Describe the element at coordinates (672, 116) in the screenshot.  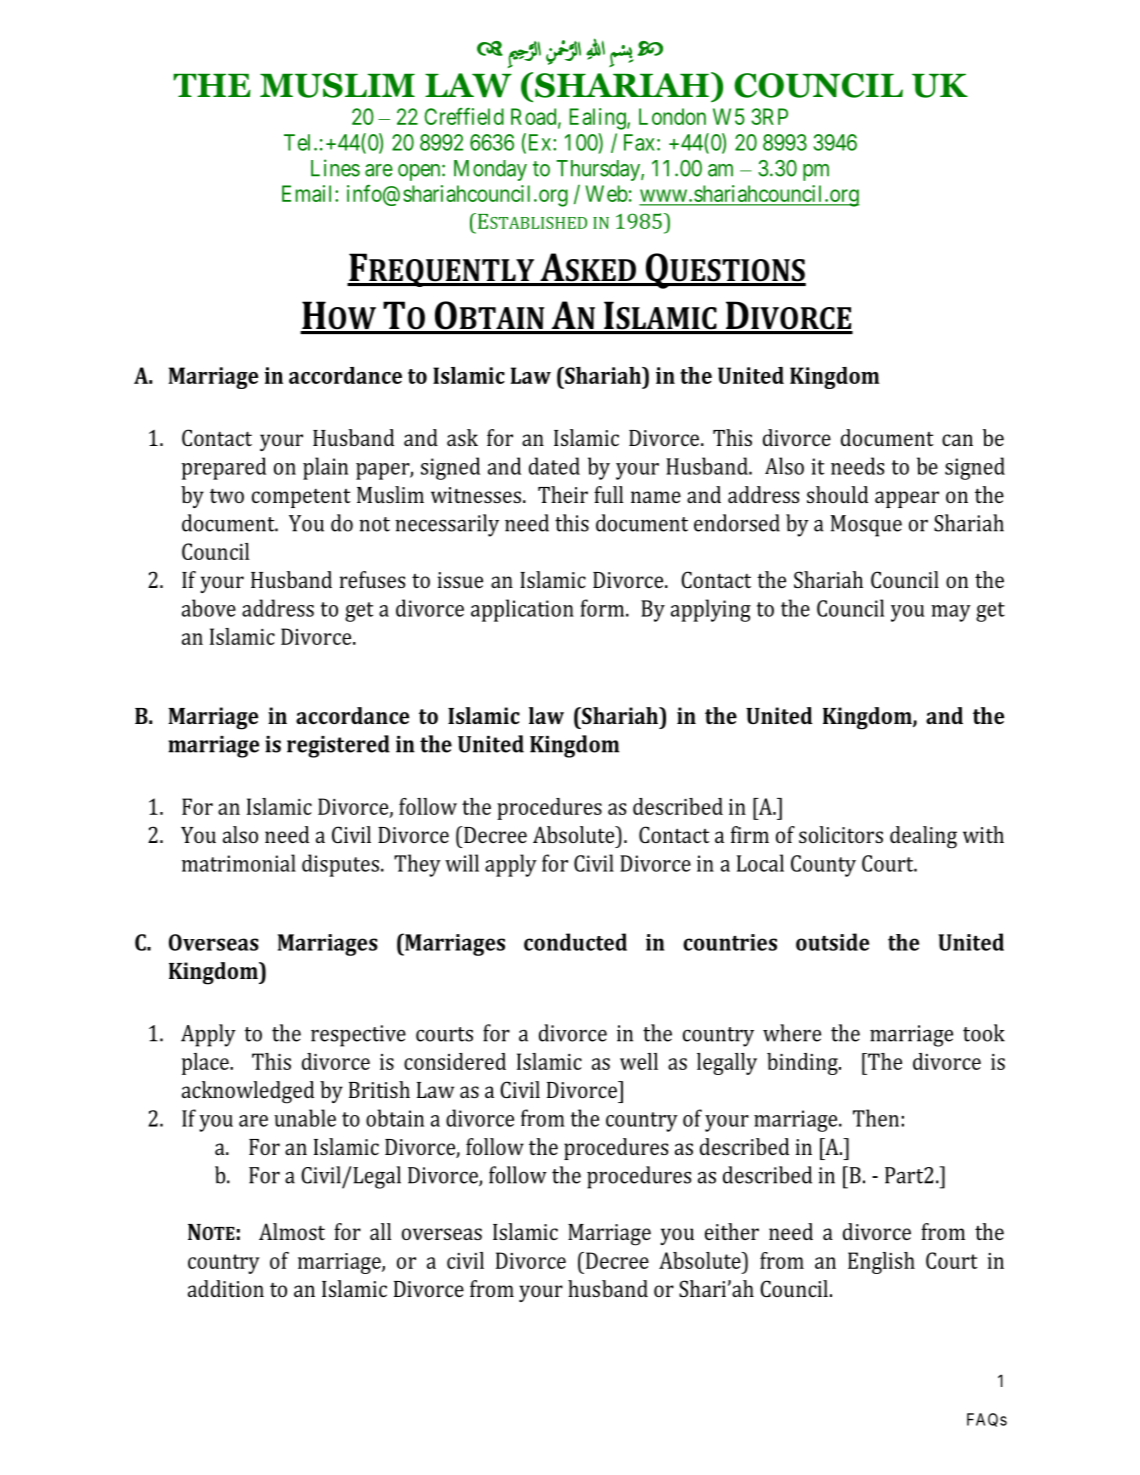
I see `London` at that location.
